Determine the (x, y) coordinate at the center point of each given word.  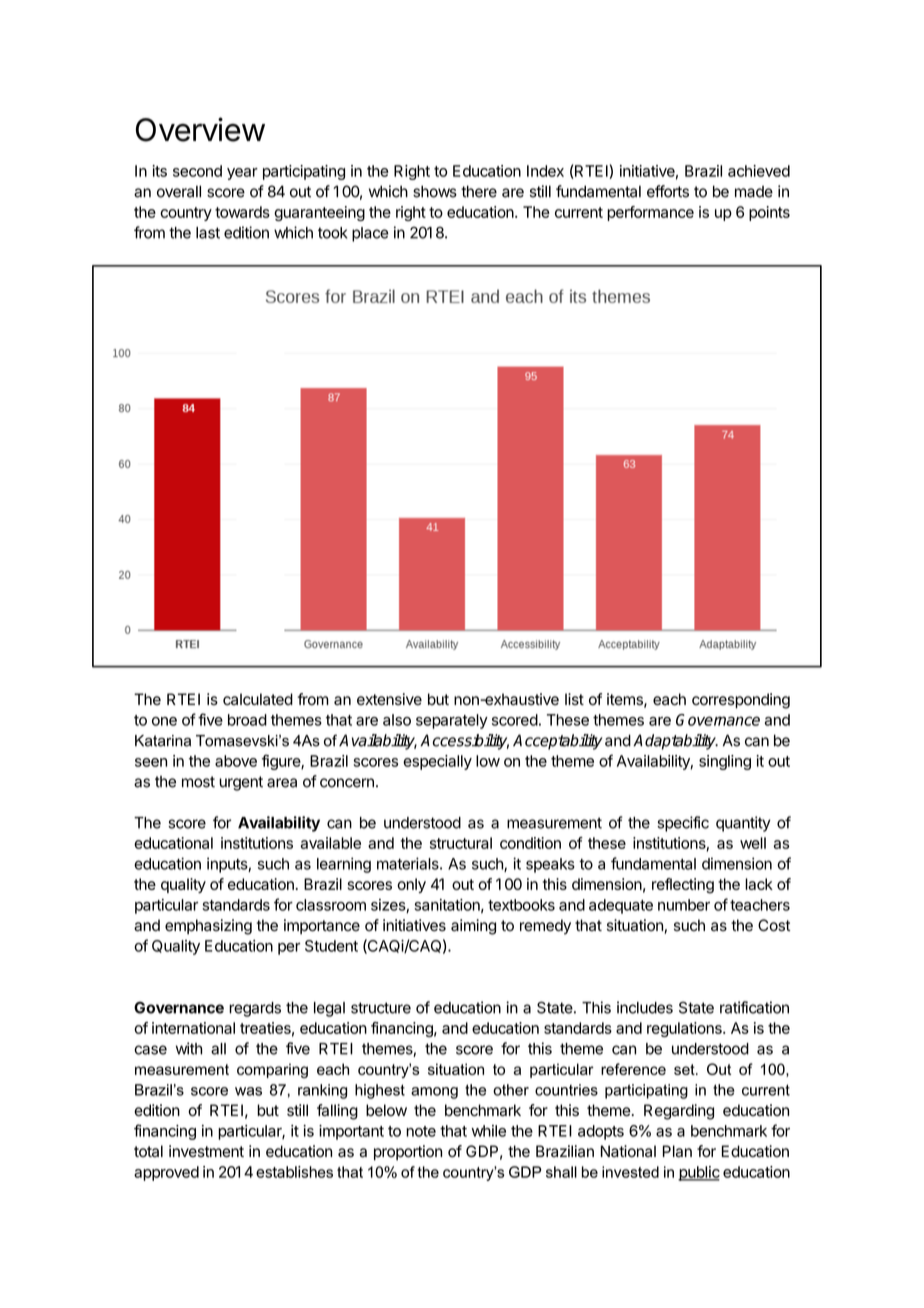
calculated (258, 699)
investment (206, 1151)
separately (452, 721)
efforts (668, 191)
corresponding (741, 701)
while (488, 1131)
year (242, 174)
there (479, 191)
